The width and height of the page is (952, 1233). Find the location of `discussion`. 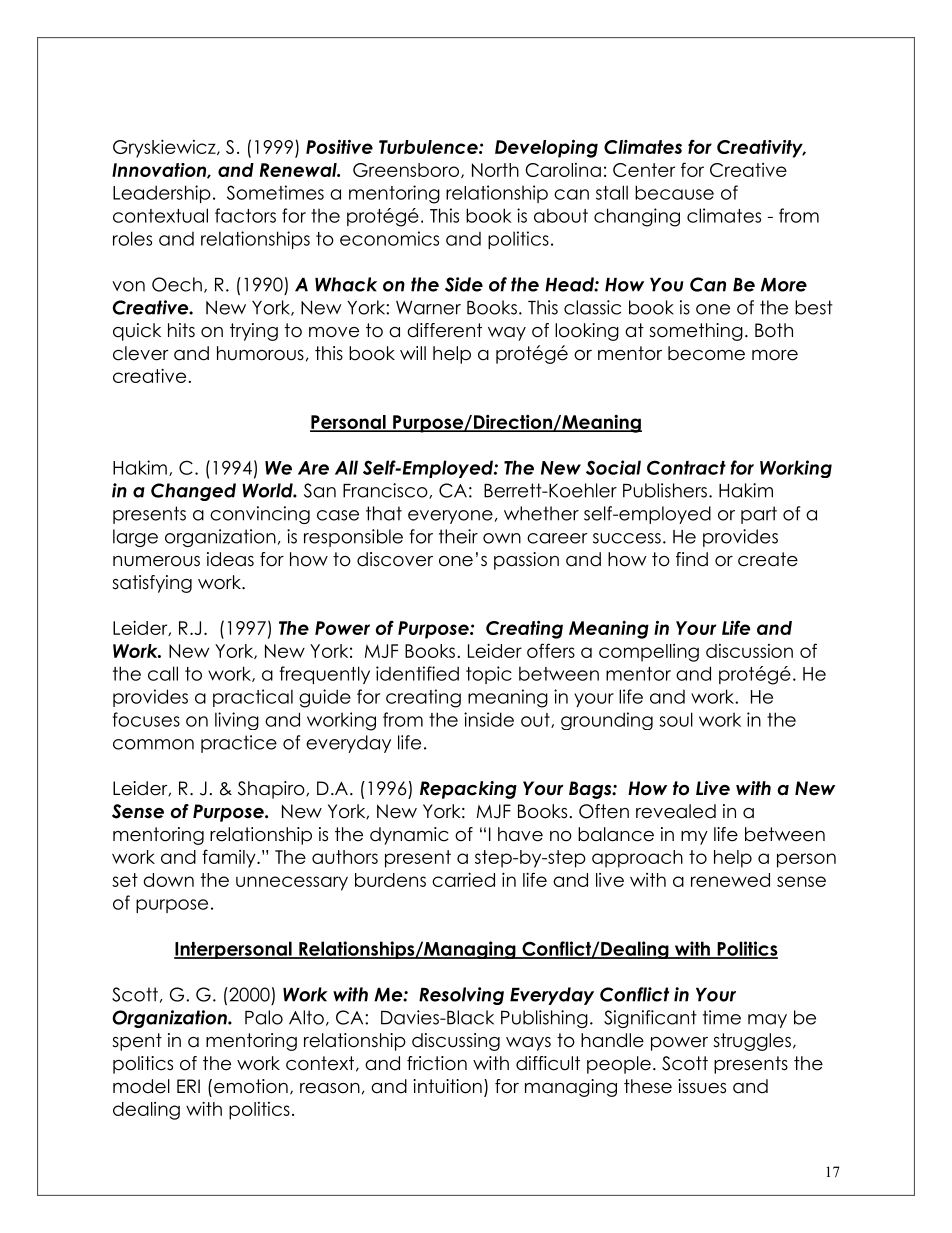

discussion is located at coordinates (749, 651).
